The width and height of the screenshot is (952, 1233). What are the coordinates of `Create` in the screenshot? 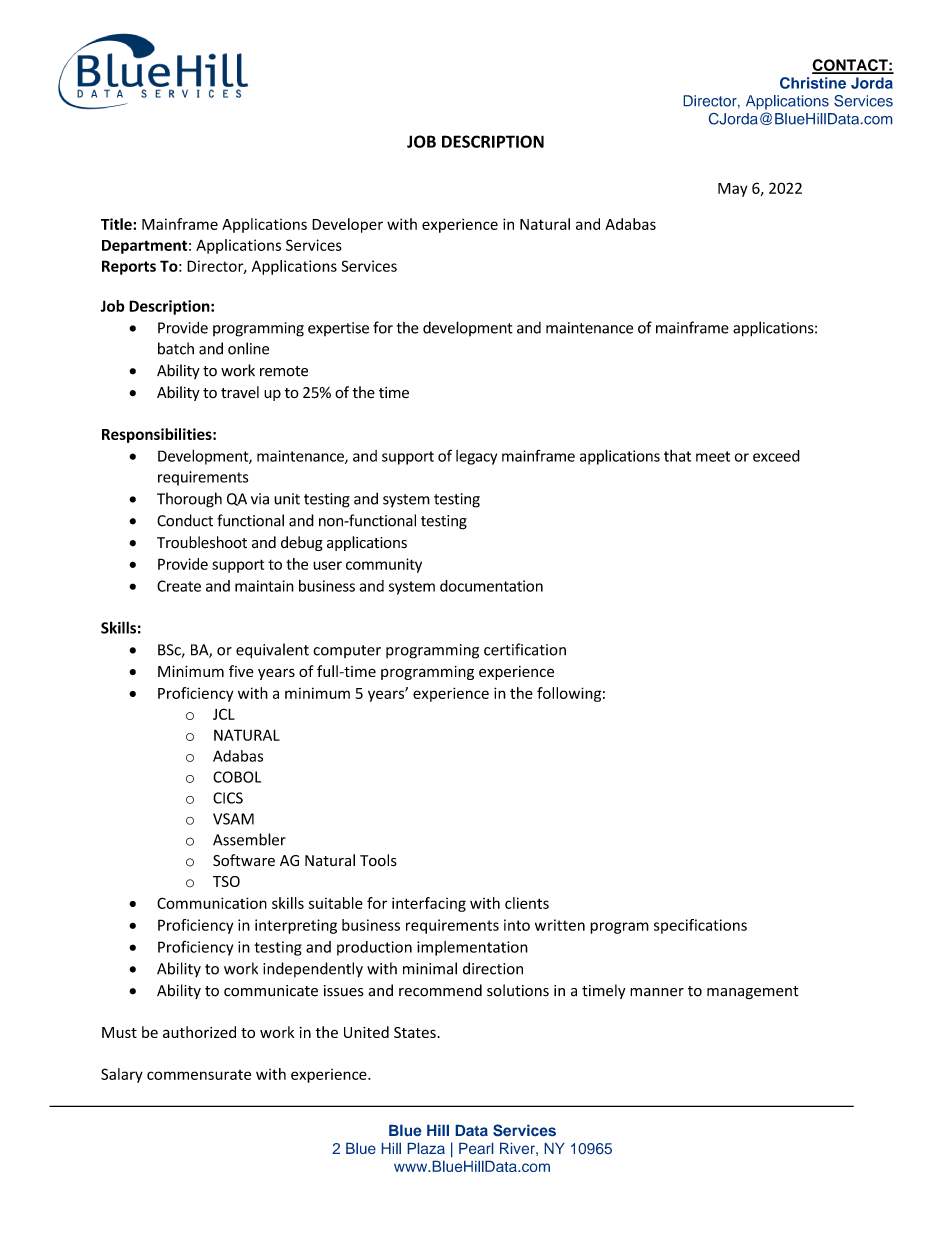 It's located at (179, 586).
